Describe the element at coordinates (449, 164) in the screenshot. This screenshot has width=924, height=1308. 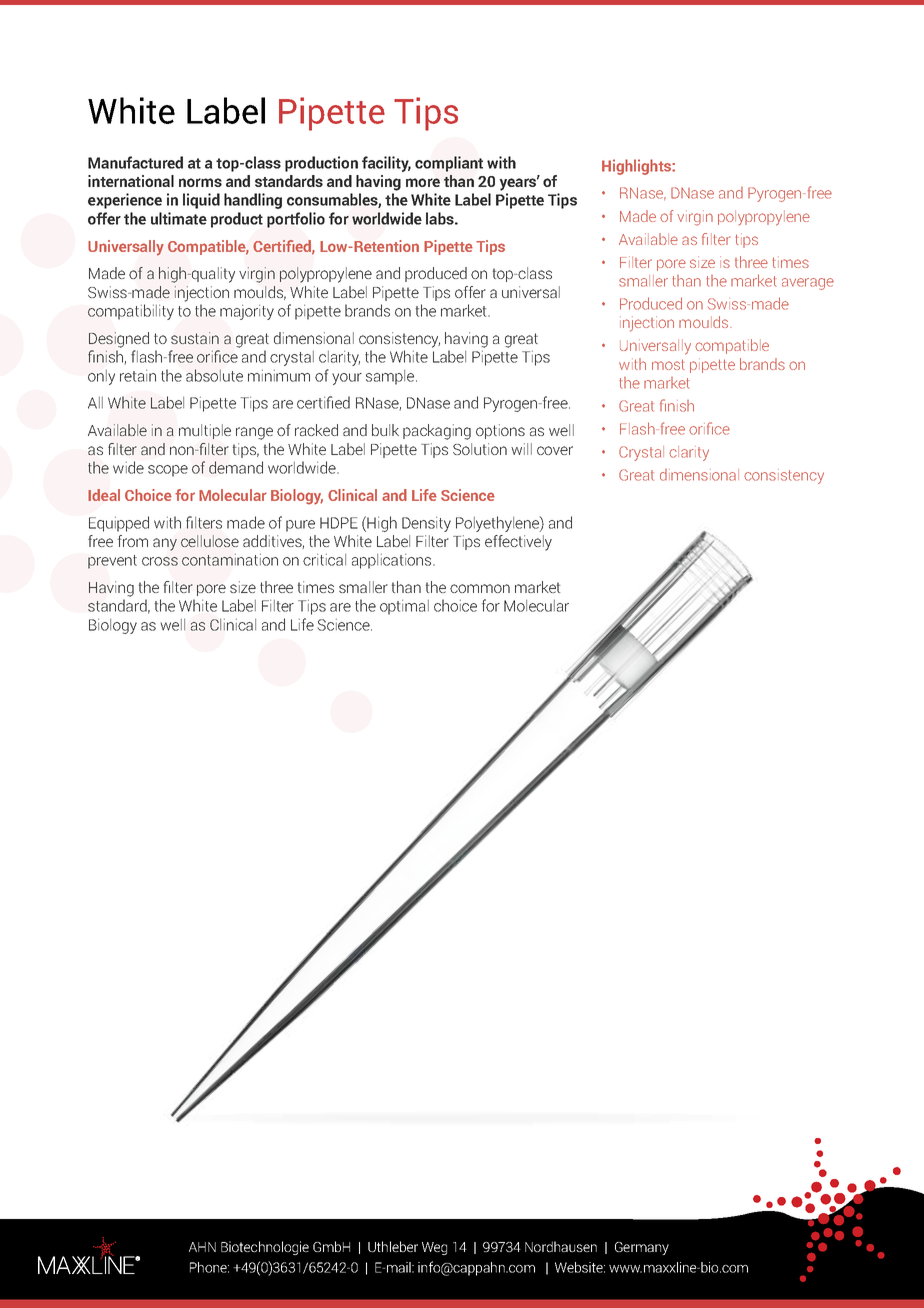
I see `compliant` at that location.
